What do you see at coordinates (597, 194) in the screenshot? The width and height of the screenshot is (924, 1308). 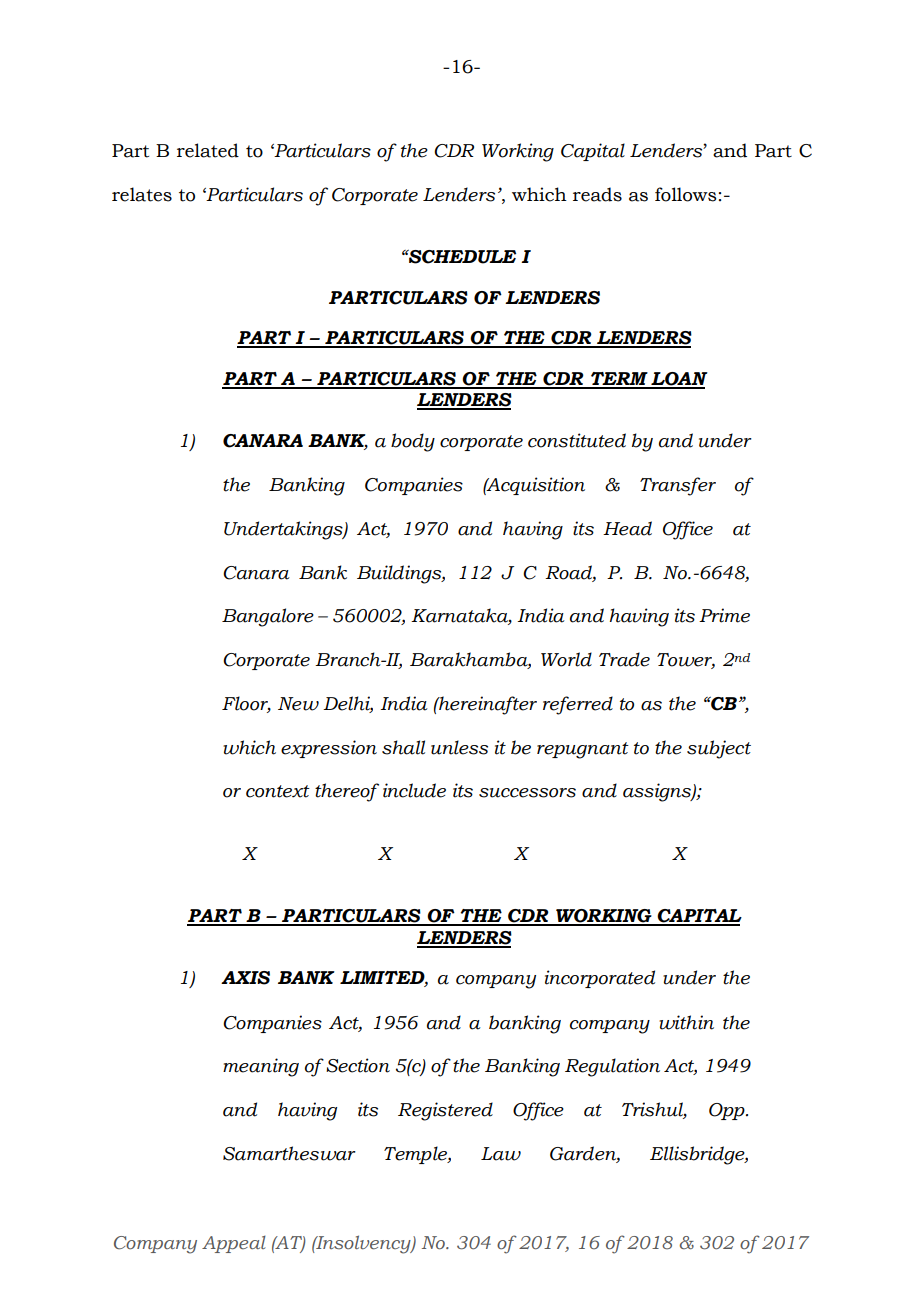 I see `reads` at bounding box center [597, 194].
